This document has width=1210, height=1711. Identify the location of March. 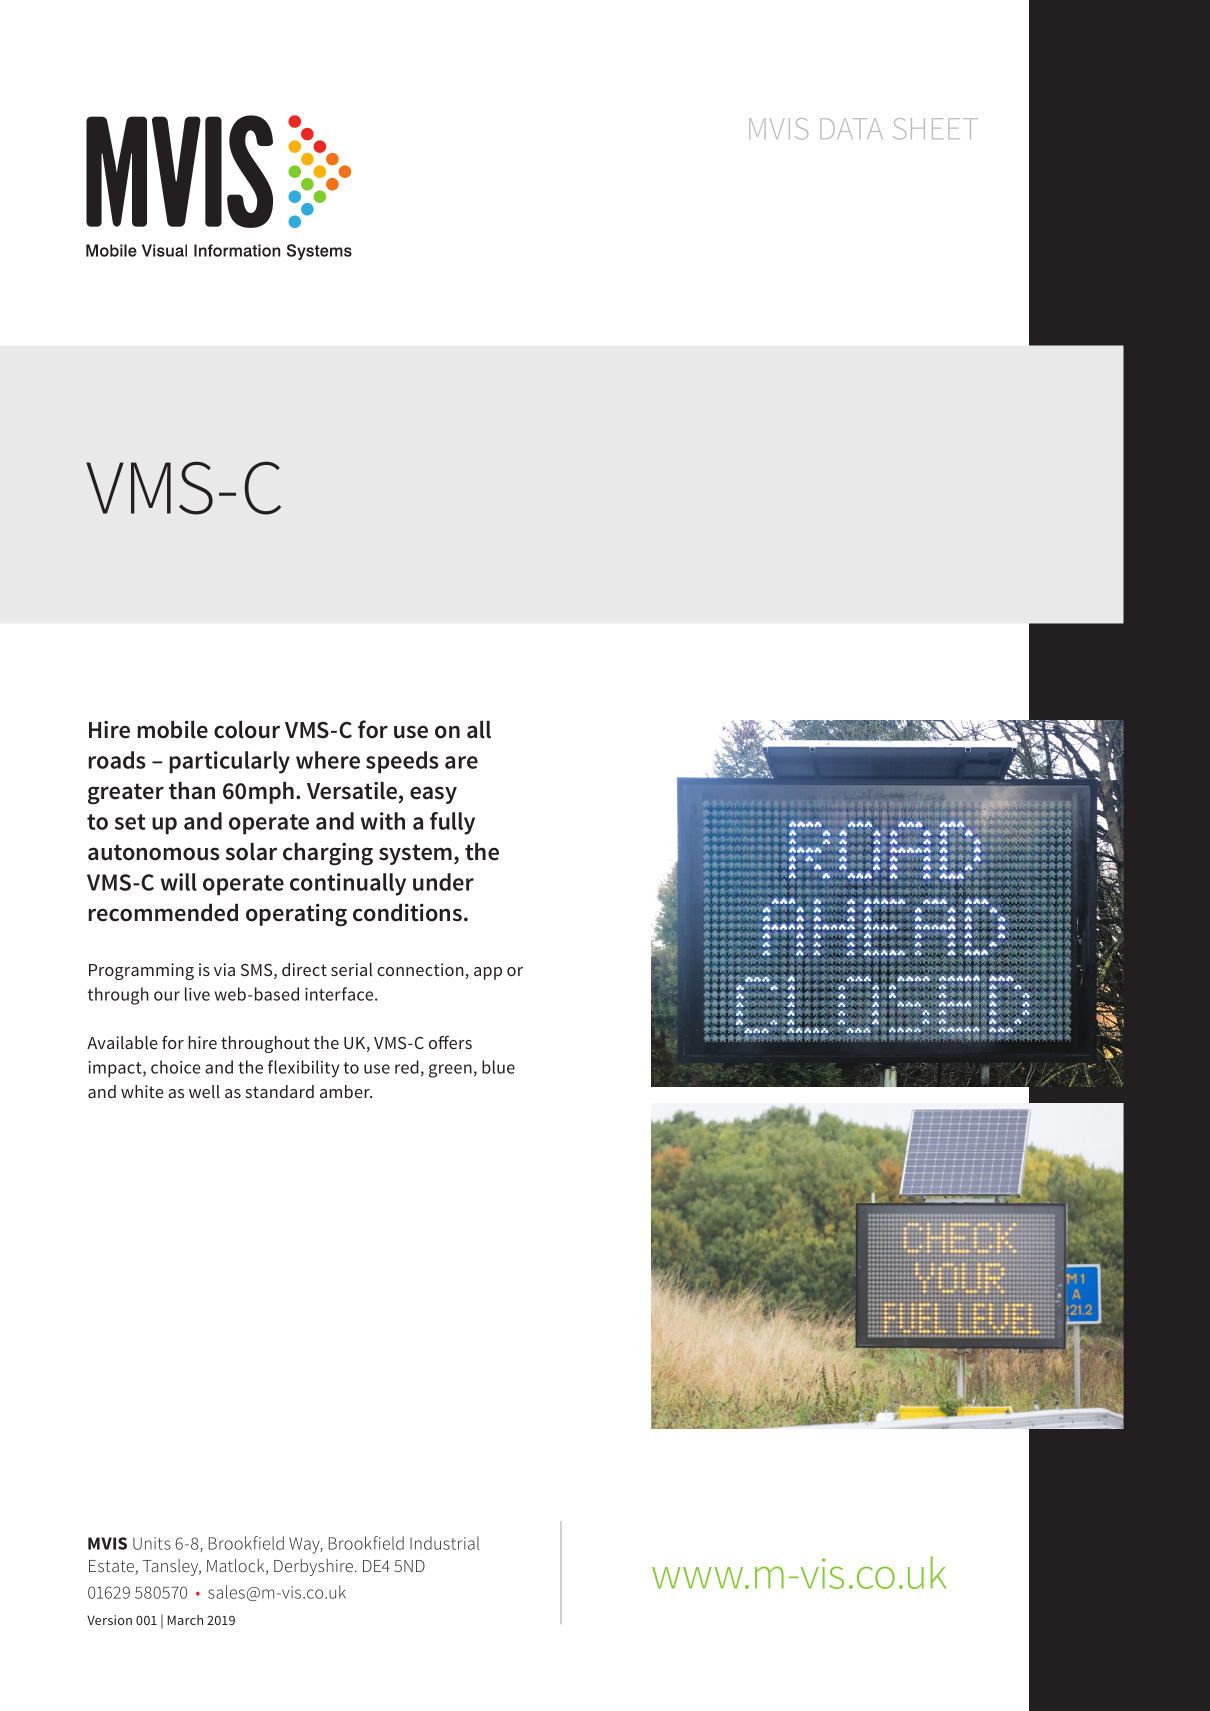
(185, 1620).
